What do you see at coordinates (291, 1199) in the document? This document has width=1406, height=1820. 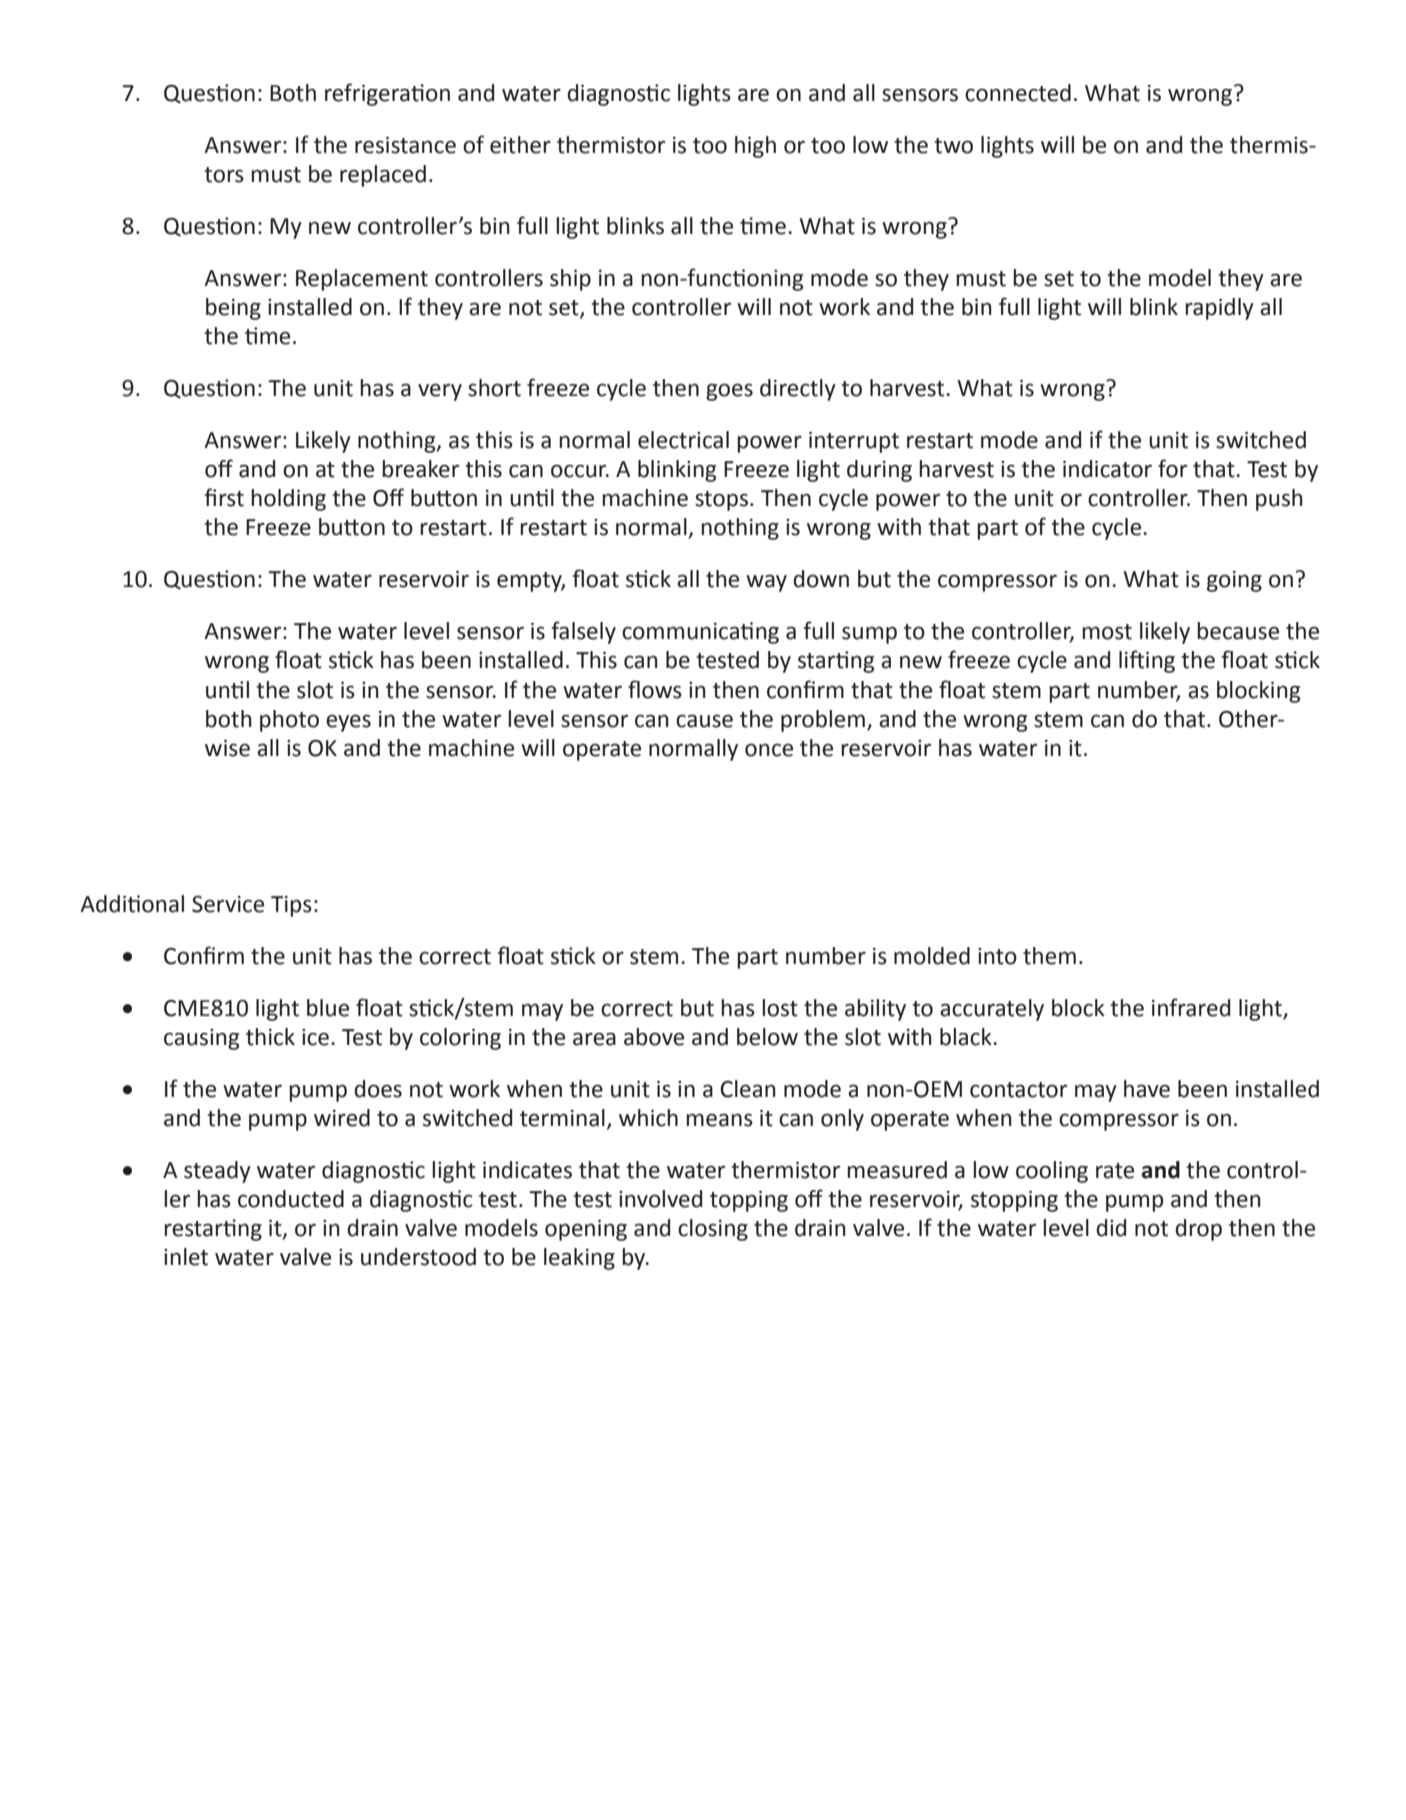 I see `conducted` at bounding box center [291, 1199].
